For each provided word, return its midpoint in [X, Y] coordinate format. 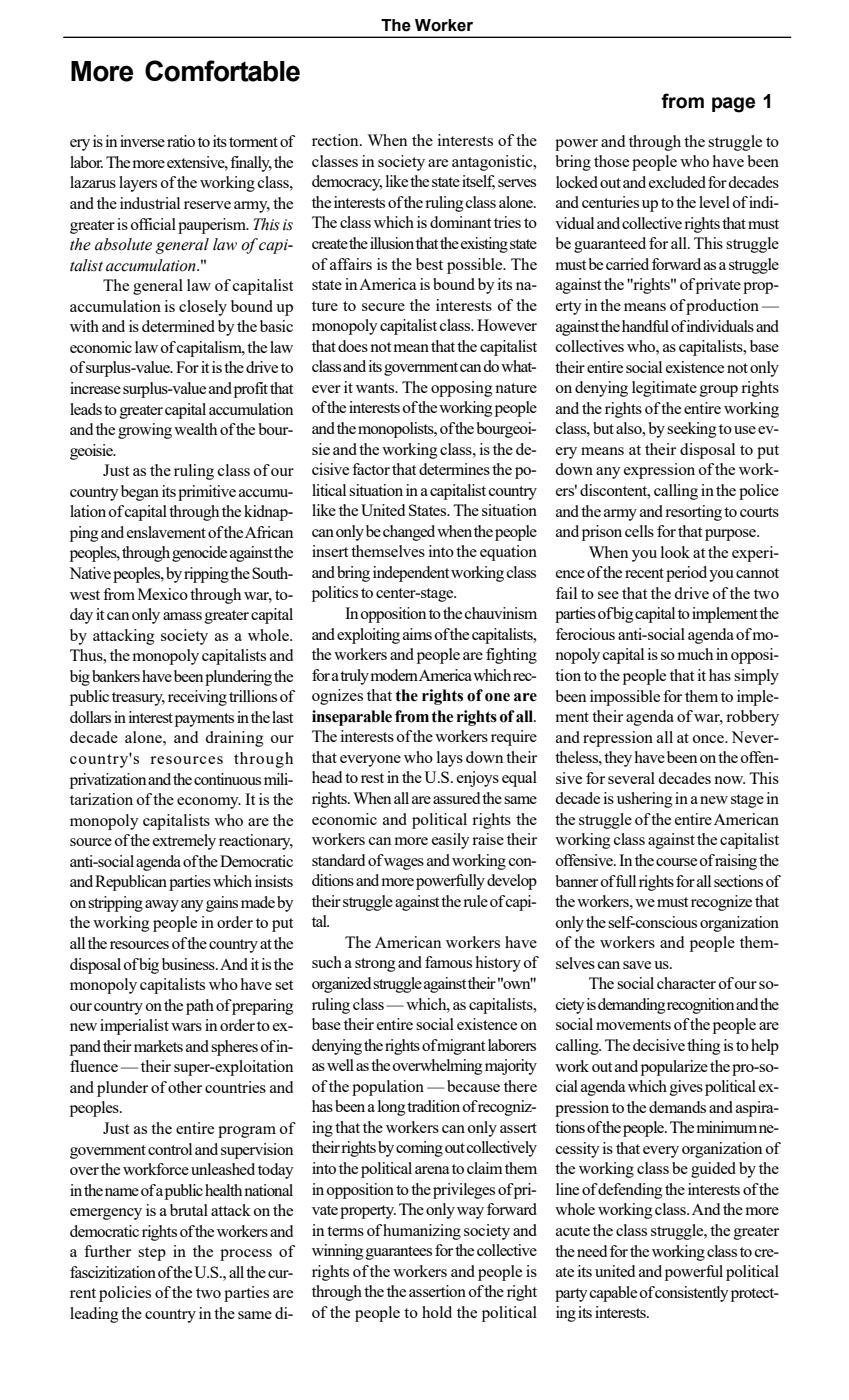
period [686, 574]
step [152, 1254]
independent [411, 574]
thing [703, 1047]
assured [456, 798]
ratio [181, 141]
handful [645, 326]
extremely [184, 842]
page [733, 105]
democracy [347, 183]
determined [178, 326]
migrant [460, 1047]
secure [383, 307]
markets [158, 1046]
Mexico [163, 594]
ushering [644, 800]
